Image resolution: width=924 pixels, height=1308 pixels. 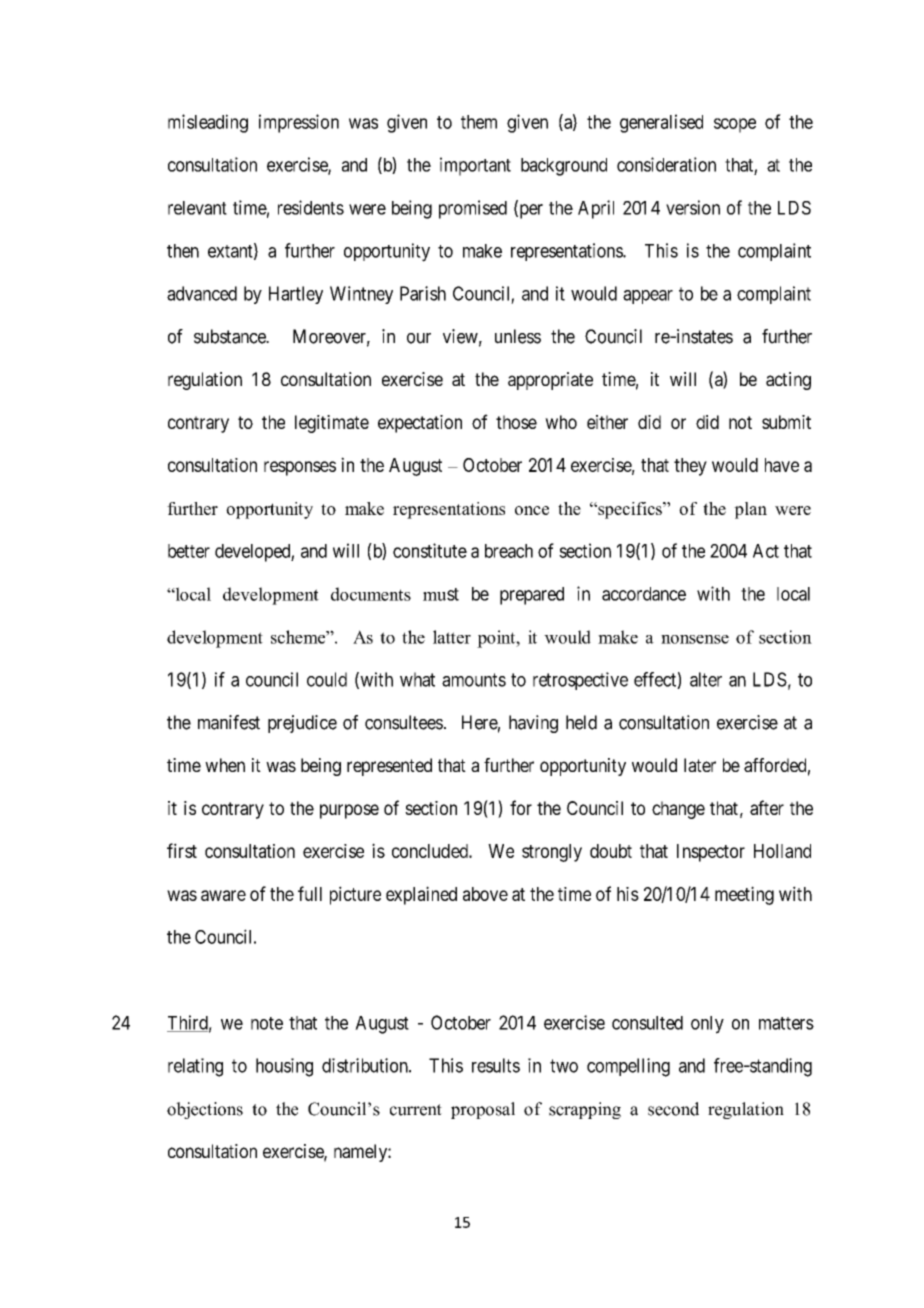 I want to click on better, so click(x=189, y=551).
